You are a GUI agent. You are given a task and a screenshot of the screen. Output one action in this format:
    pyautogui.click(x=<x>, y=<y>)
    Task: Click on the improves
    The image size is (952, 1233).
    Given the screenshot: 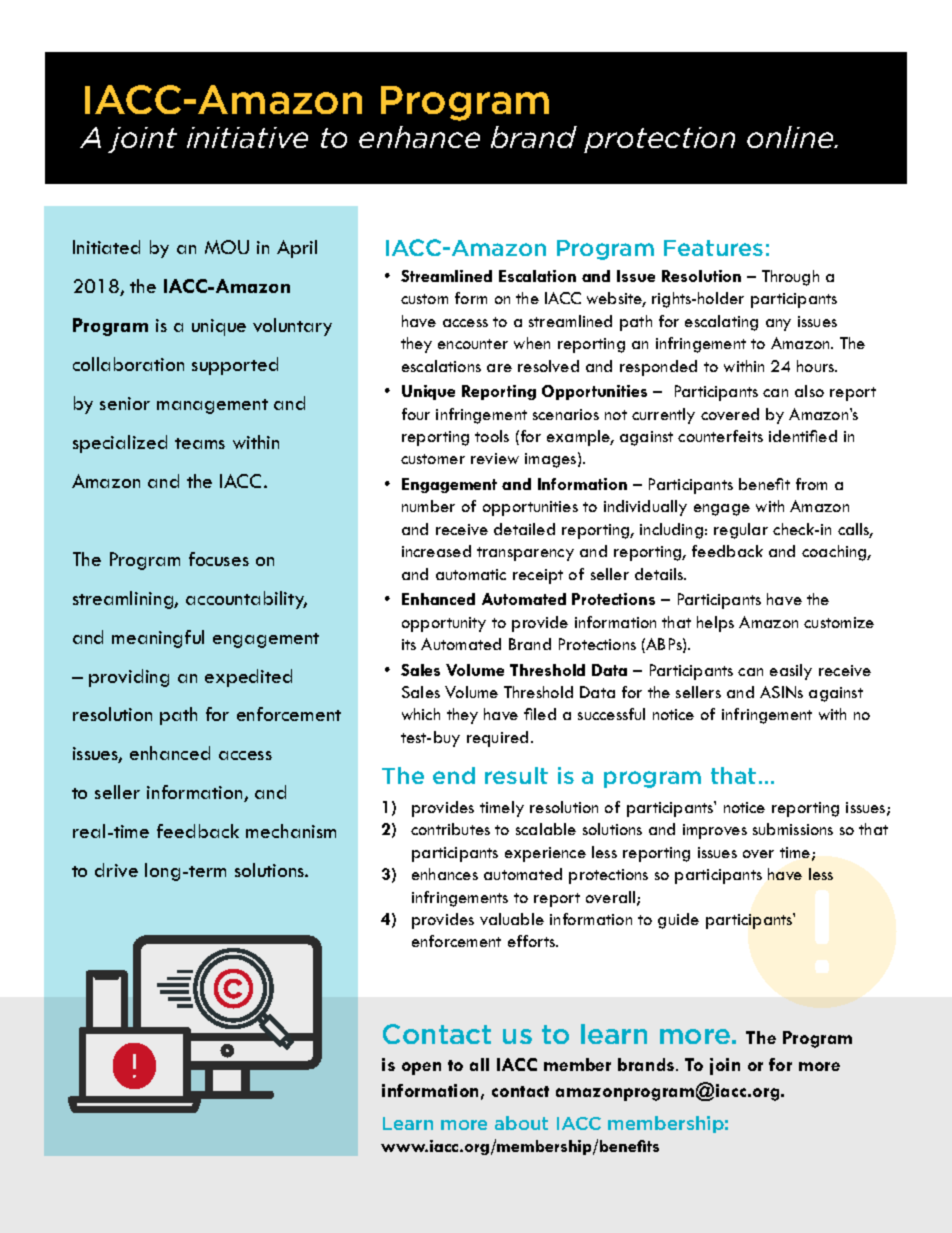 What is the action you would take?
    pyautogui.click(x=715, y=831)
